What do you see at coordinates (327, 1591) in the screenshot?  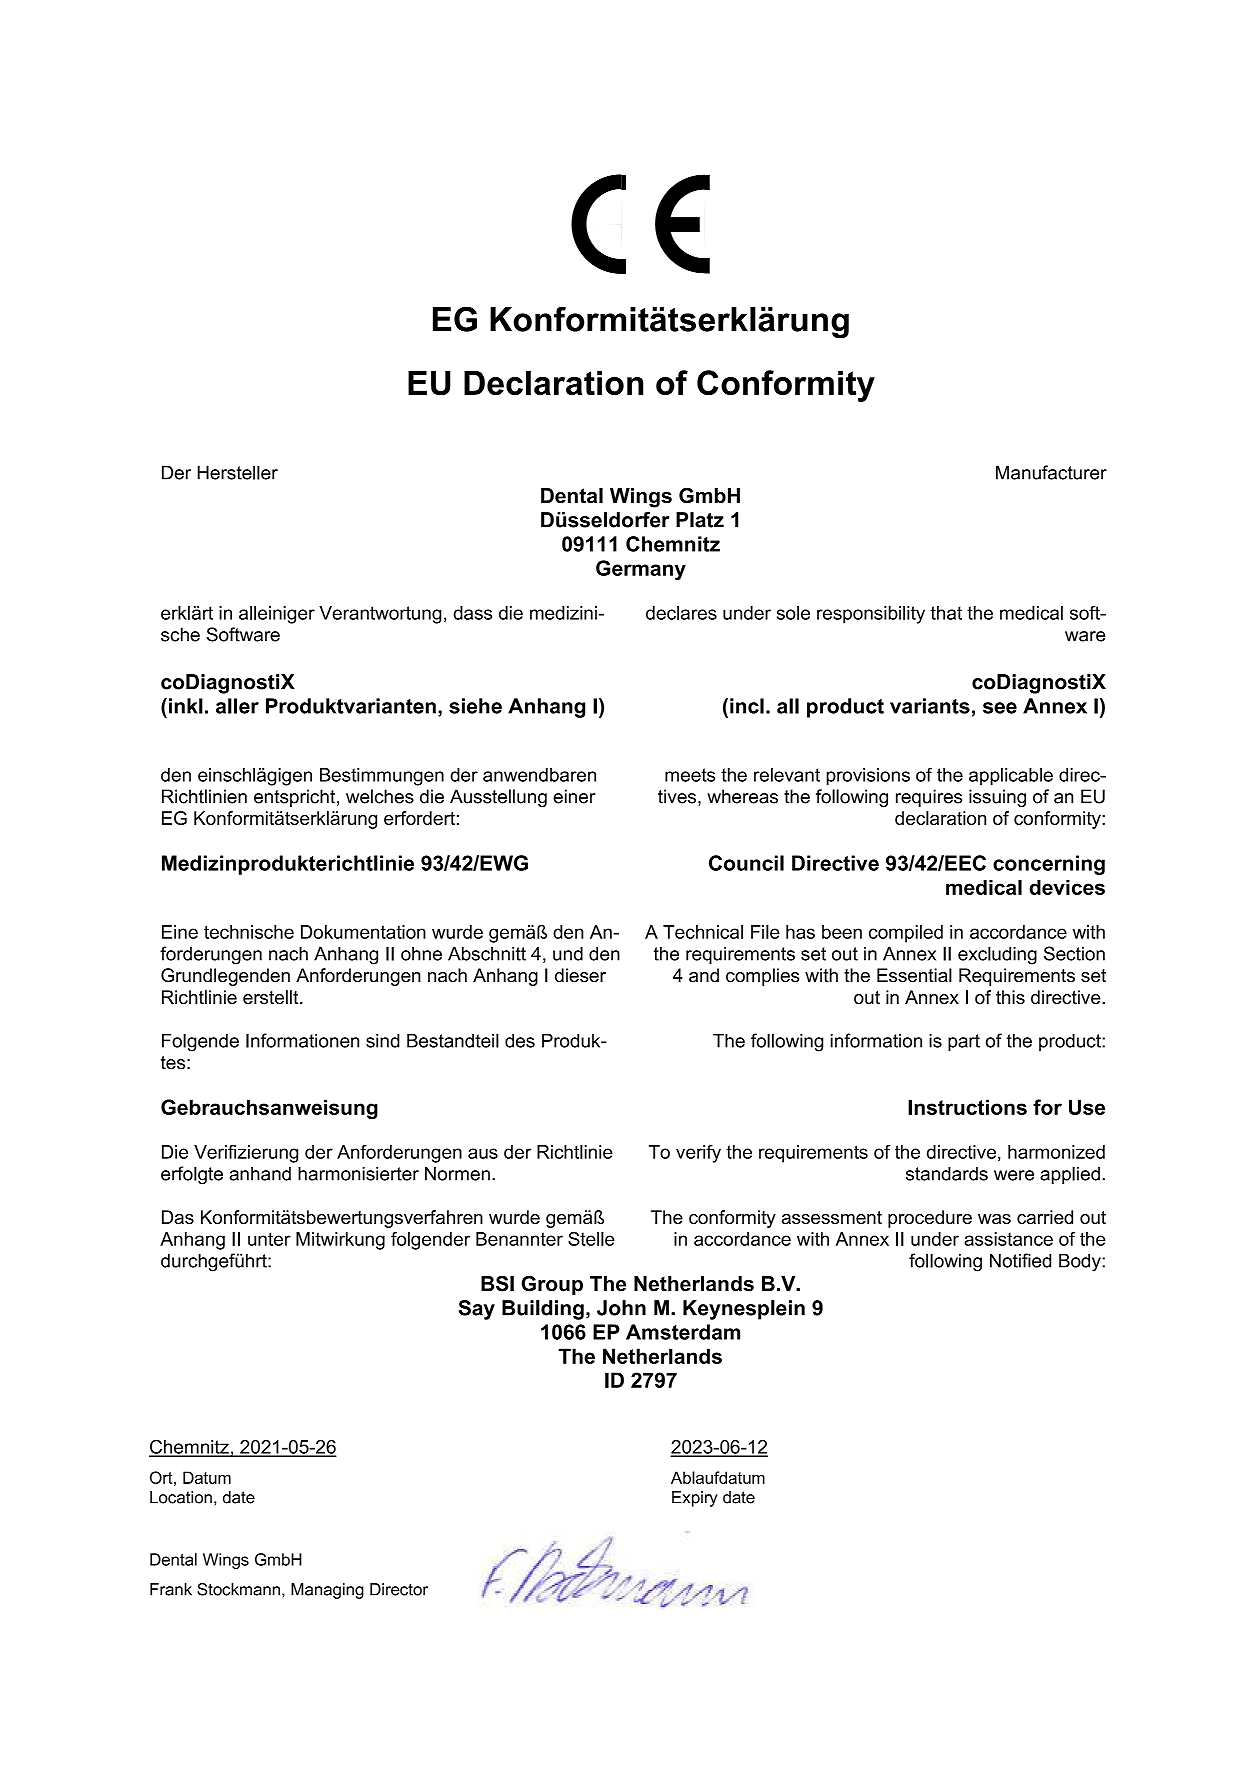 I see `Managing` at bounding box center [327, 1591].
